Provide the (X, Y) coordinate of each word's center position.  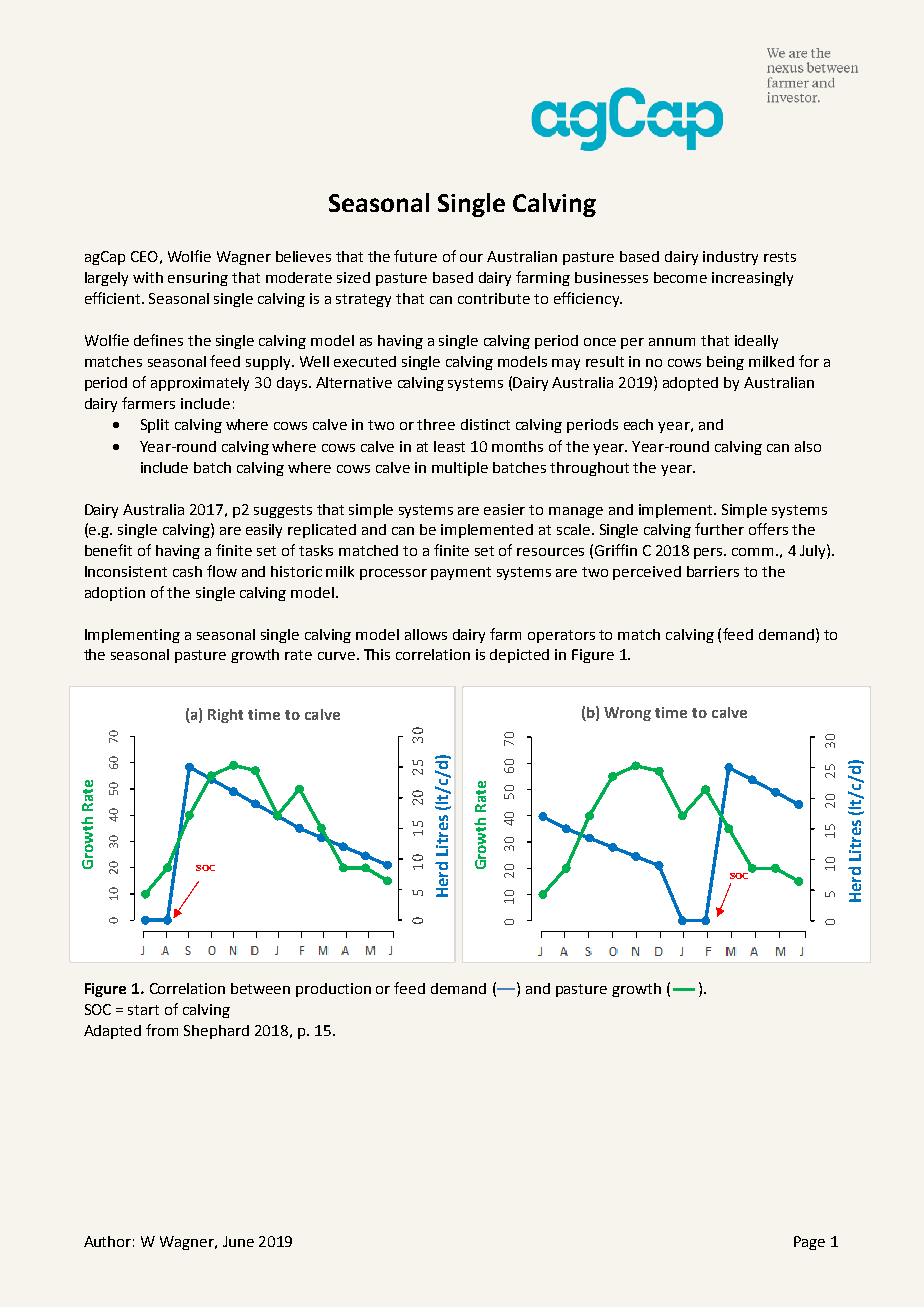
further (719, 529)
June (238, 1241)
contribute (494, 298)
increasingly (752, 279)
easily (264, 531)
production (333, 990)
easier (504, 509)
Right (225, 716)
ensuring (198, 279)
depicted (519, 656)
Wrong (627, 714)
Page (809, 1243)
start (143, 1010)
